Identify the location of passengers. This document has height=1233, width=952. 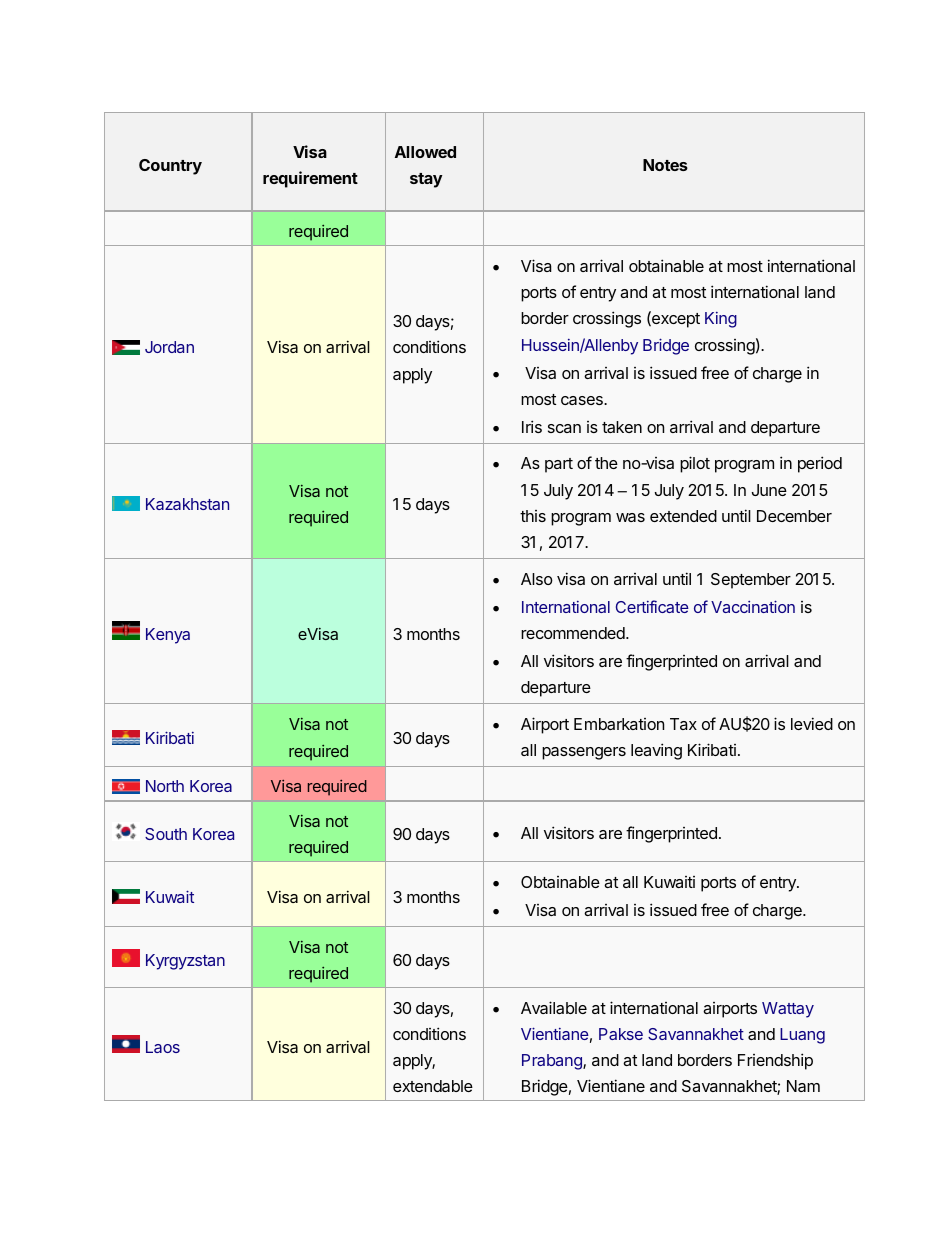
(584, 753).
